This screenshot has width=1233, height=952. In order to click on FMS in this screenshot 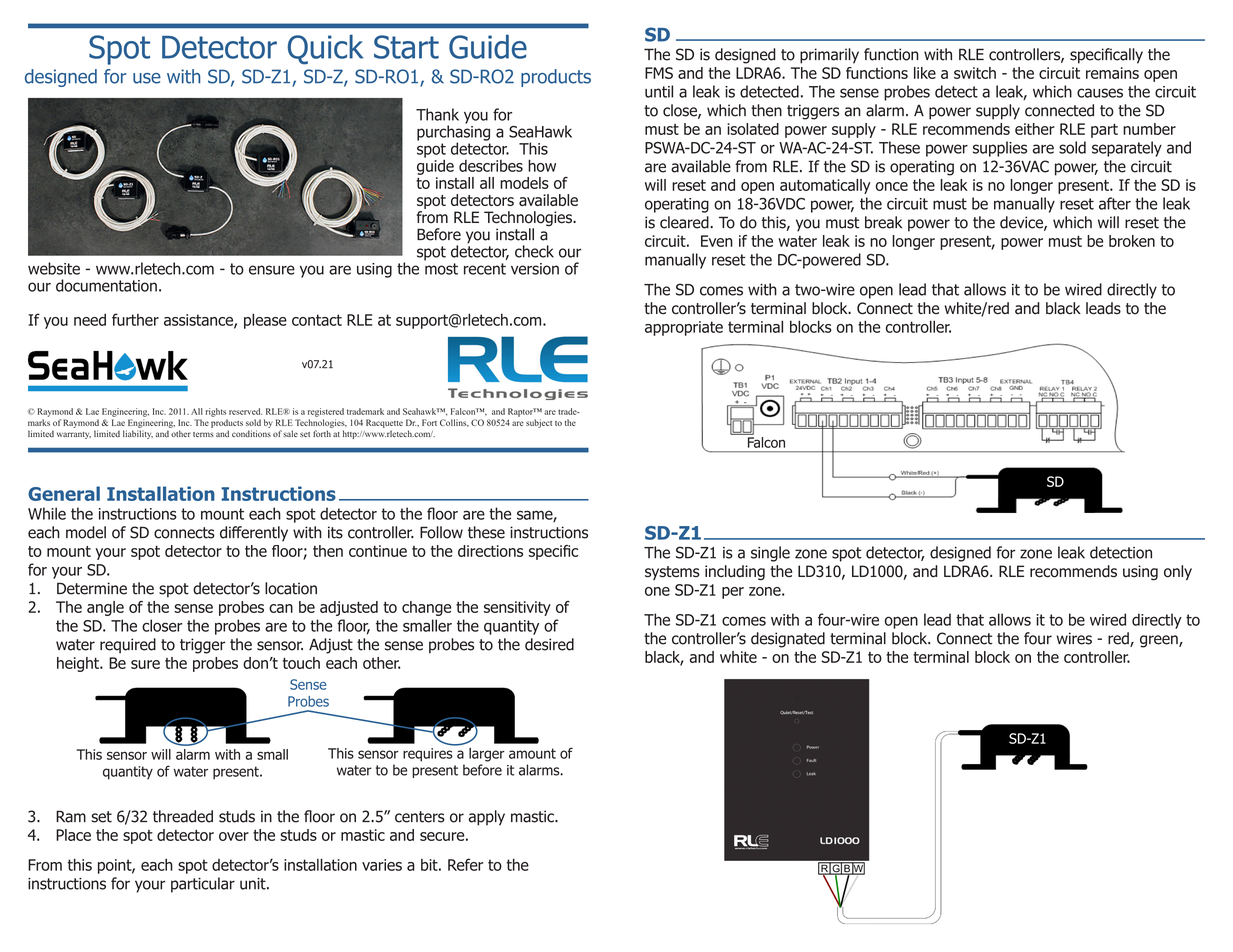, I will do `click(659, 73)`.
